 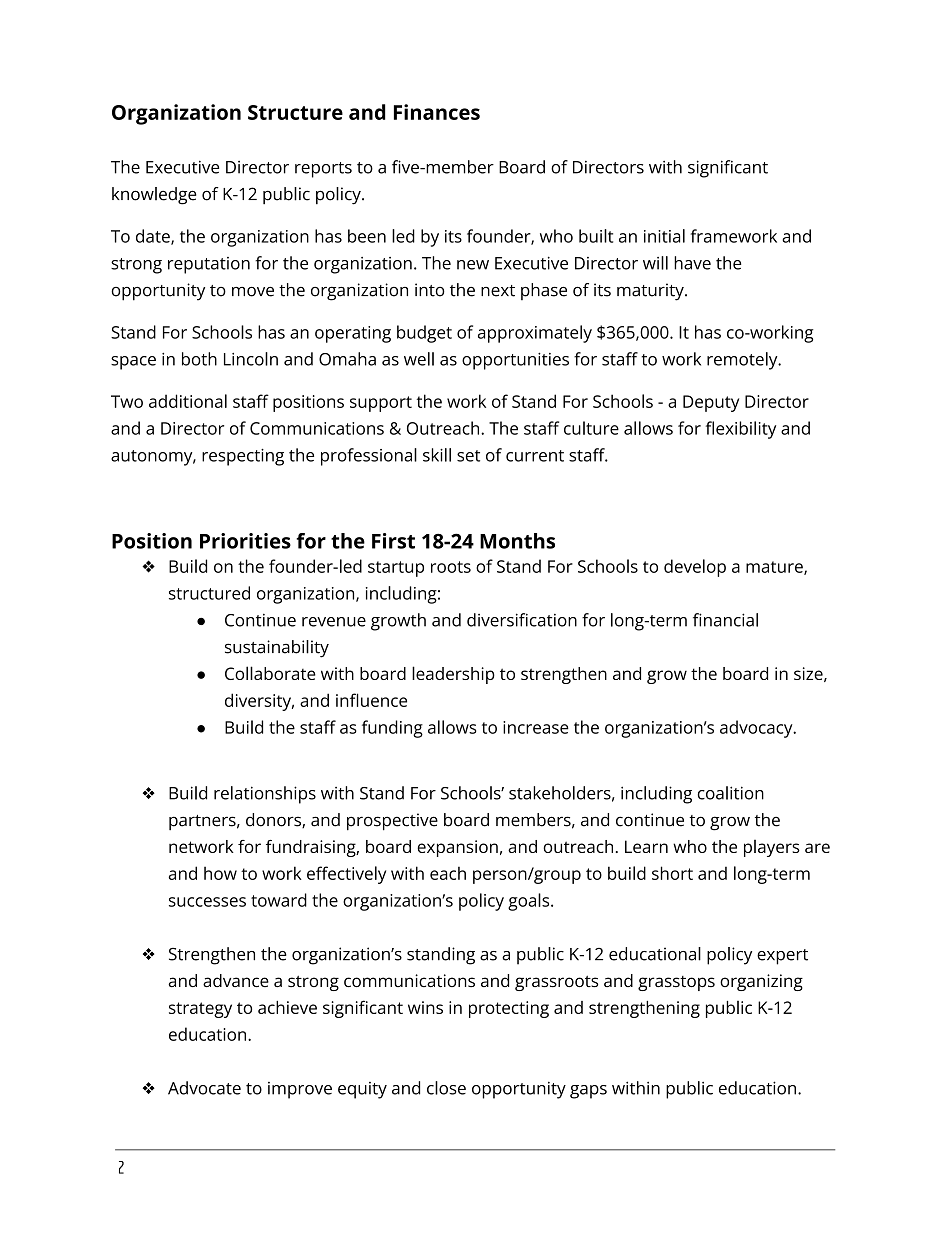 What do you see at coordinates (154, 196) in the page?
I see `knowledge` at bounding box center [154, 196].
